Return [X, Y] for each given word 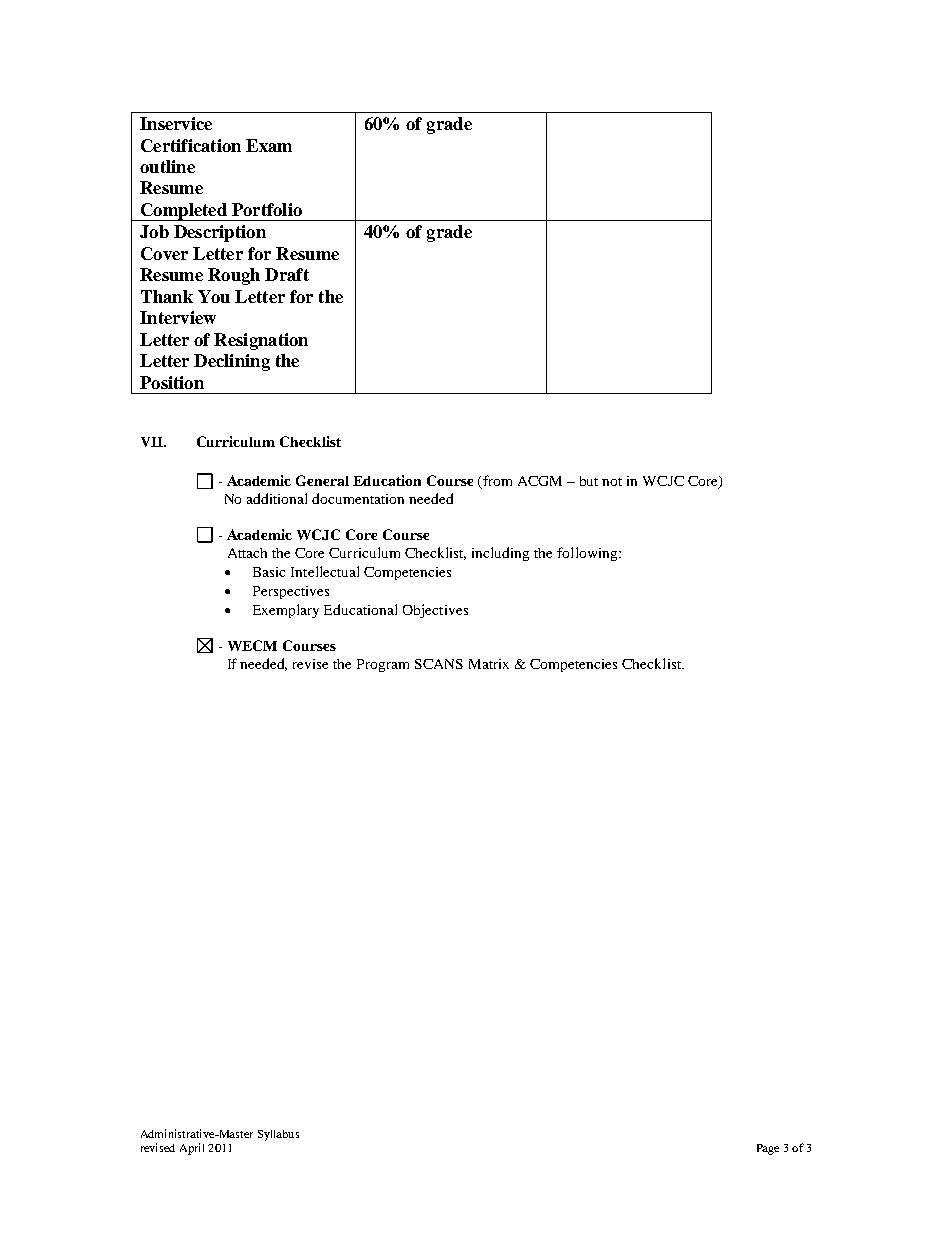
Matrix [489, 664]
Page [768, 1149]
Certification [191, 145]
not [612, 482]
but [589, 481]
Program [383, 665]
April [192, 1149]
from [496, 482]
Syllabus [278, 1135]
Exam [269, 145]
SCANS [439, 664]
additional [277, 498]
